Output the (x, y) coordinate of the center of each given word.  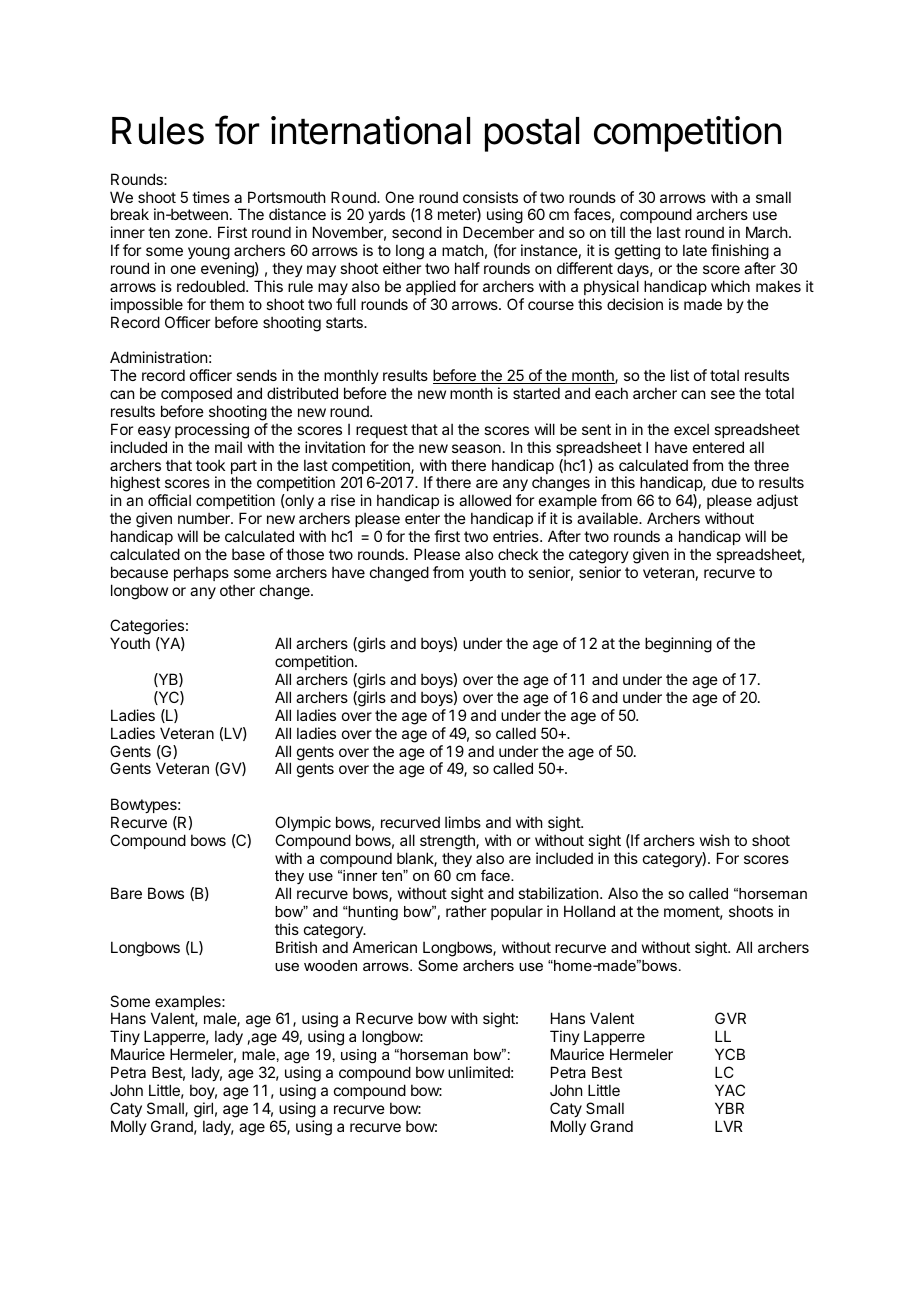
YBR (729, 1108)
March (767, 232)
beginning (678, 645)
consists (490, 197)
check (518, 554)
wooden (330, 965)
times (211, 197)
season (476, 448)
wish (715, 840)
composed (196, 394)
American (385, 947)
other (237, 590)
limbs (463, 822)
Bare (126, 893)
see (723, 394)
